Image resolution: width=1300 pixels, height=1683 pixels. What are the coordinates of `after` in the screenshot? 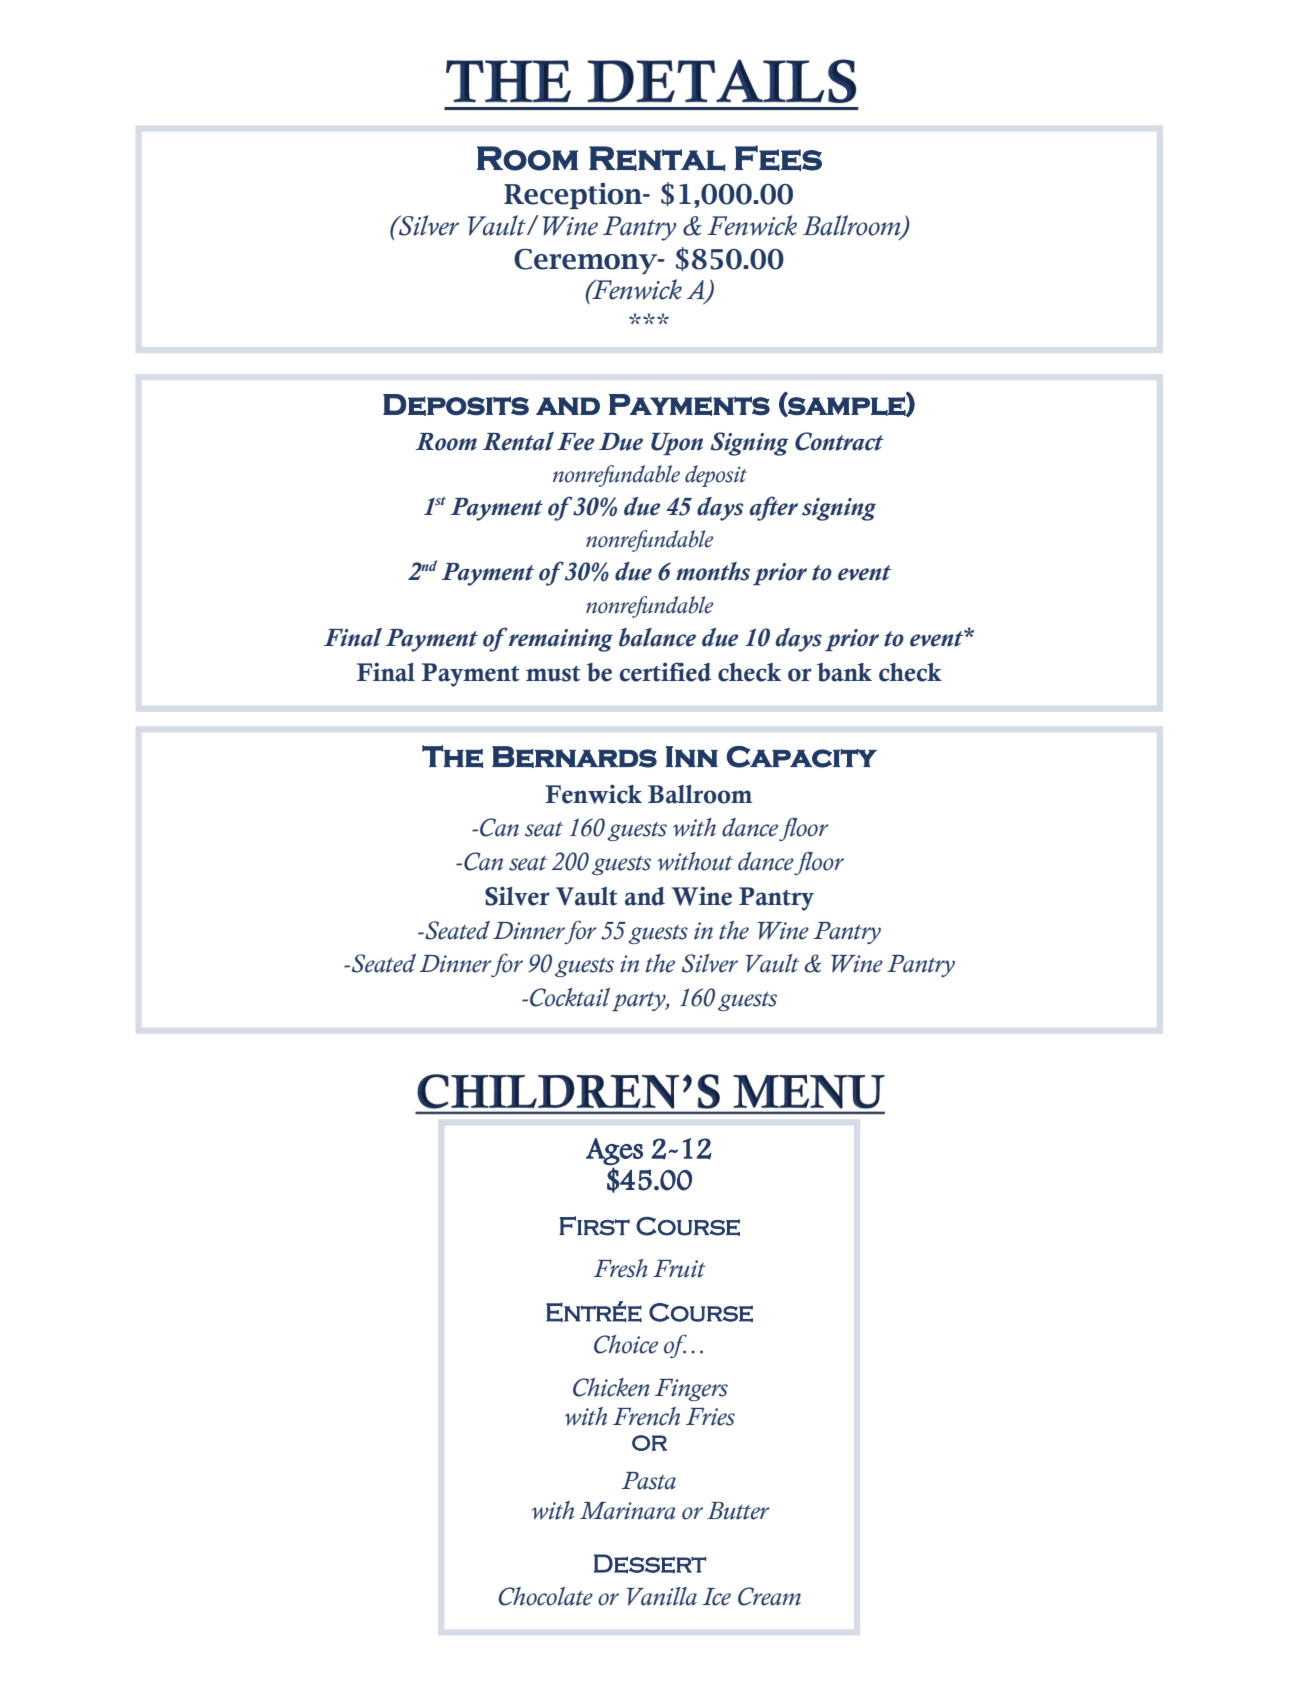 It's located at (774, 508).
